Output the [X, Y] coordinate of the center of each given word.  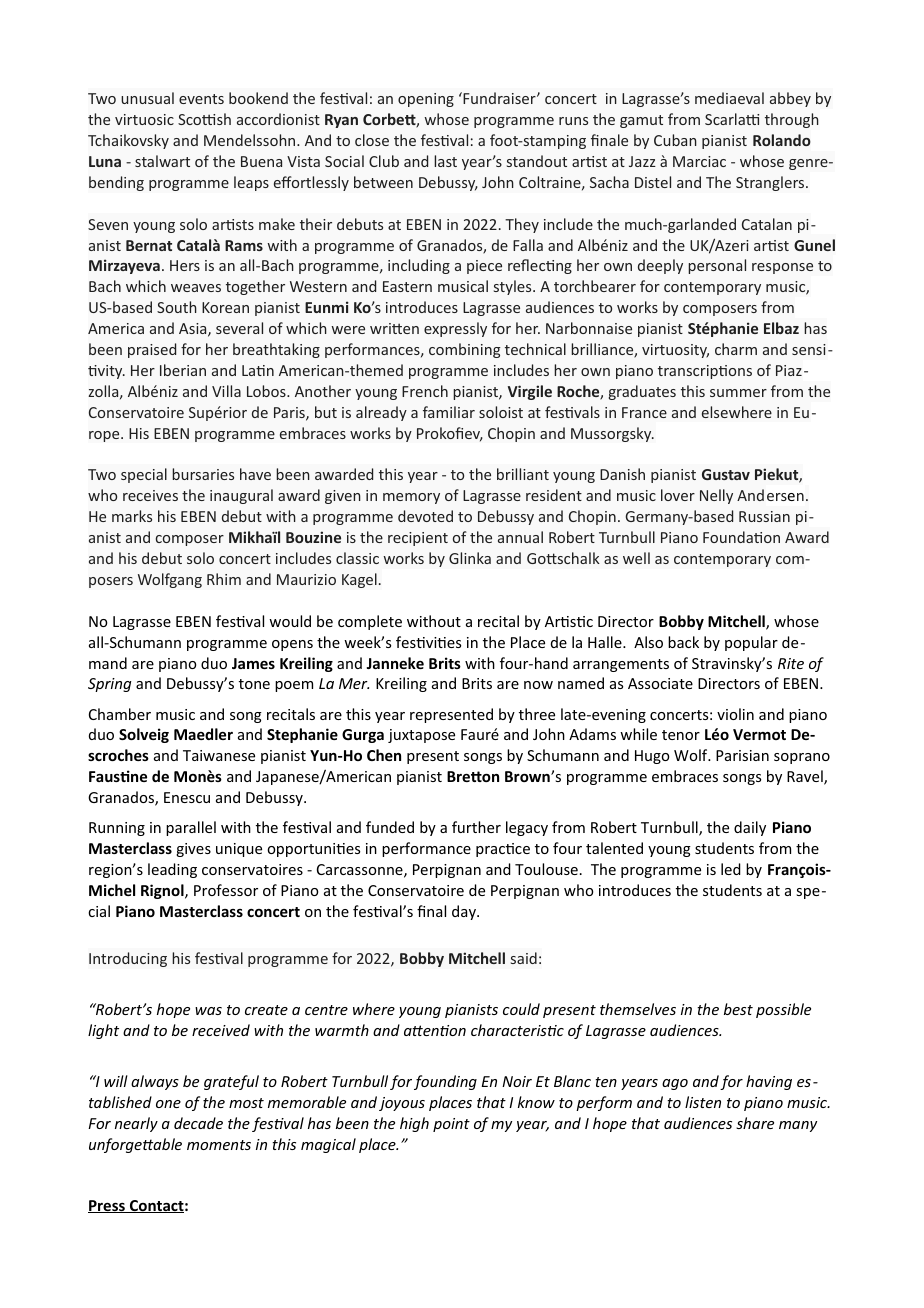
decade [198, 1123]
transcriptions [705, 372]
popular [751, 643]
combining [465, 350]
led [731, 869]
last [445, 161]
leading [172, 870]
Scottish [204, 119]
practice [503, 850]
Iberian [183, 370]
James [253, 663]
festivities [428, 642]
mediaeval [729, 98]
